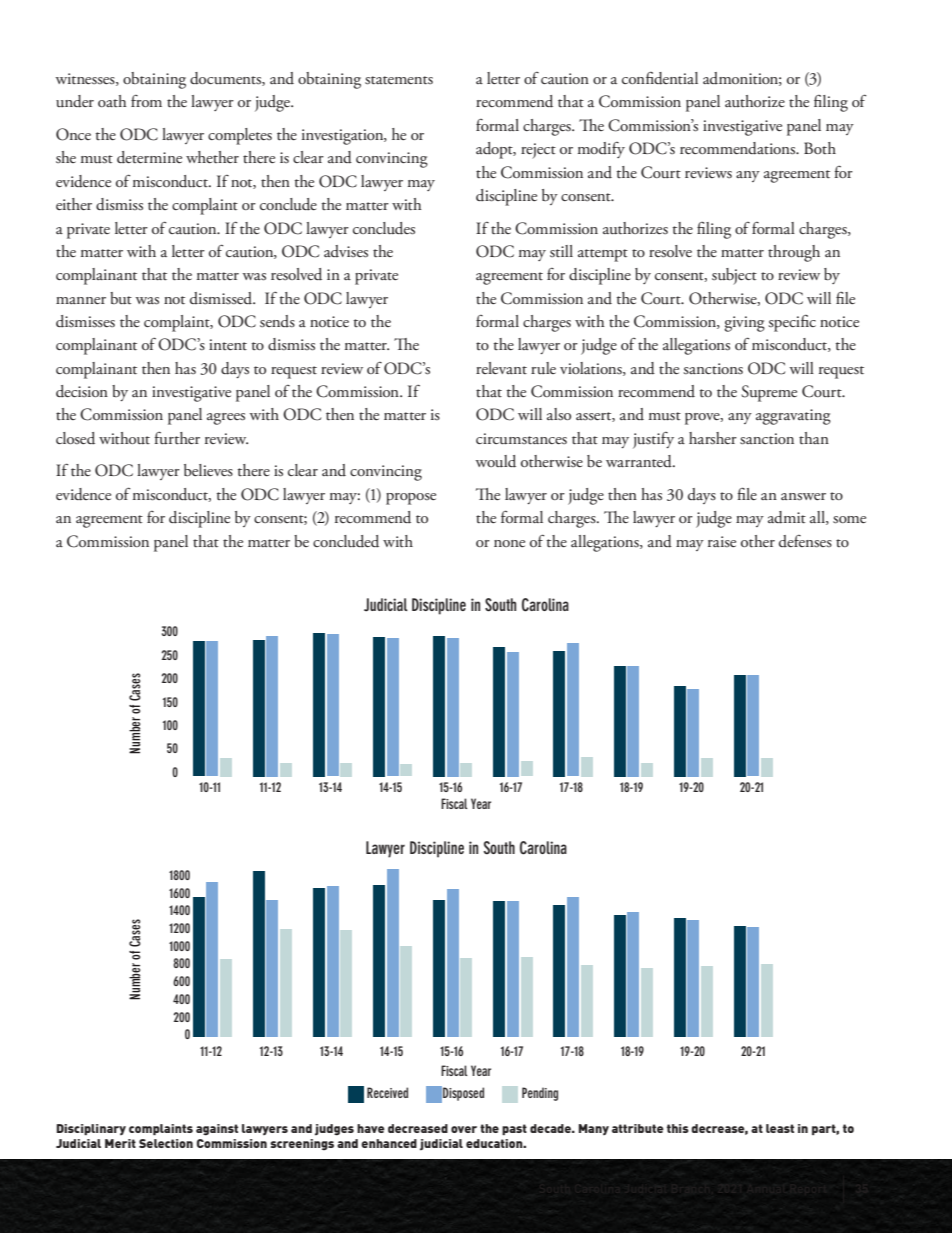 This screenshot has width=952, height=1233. I want to click on from, so click(146, 101).
